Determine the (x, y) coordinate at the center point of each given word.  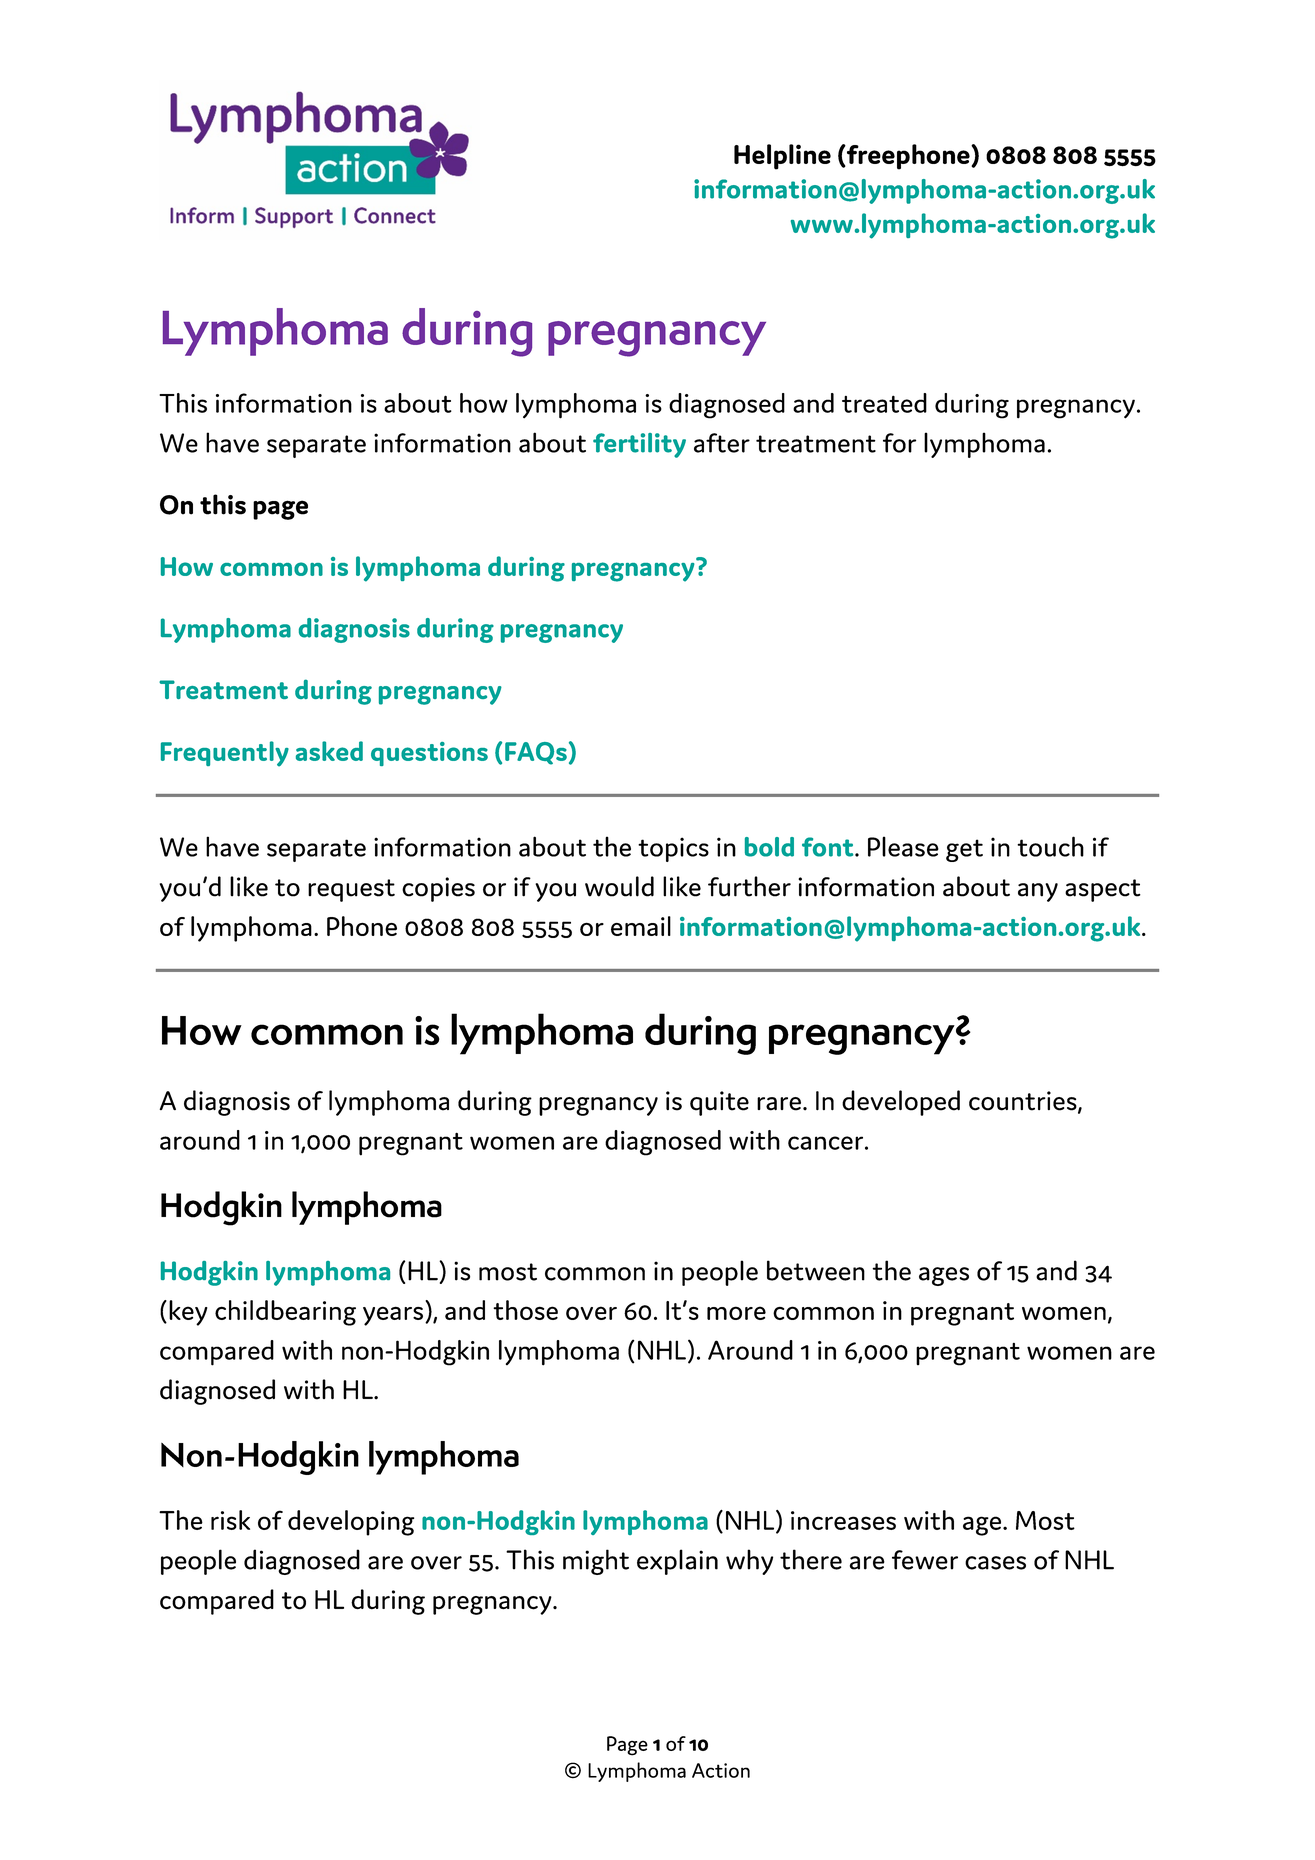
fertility (639, 445)
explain (677, 1562)
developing (351, 1523)
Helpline (782, 157)
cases (995, 1563)
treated (884, 403)
